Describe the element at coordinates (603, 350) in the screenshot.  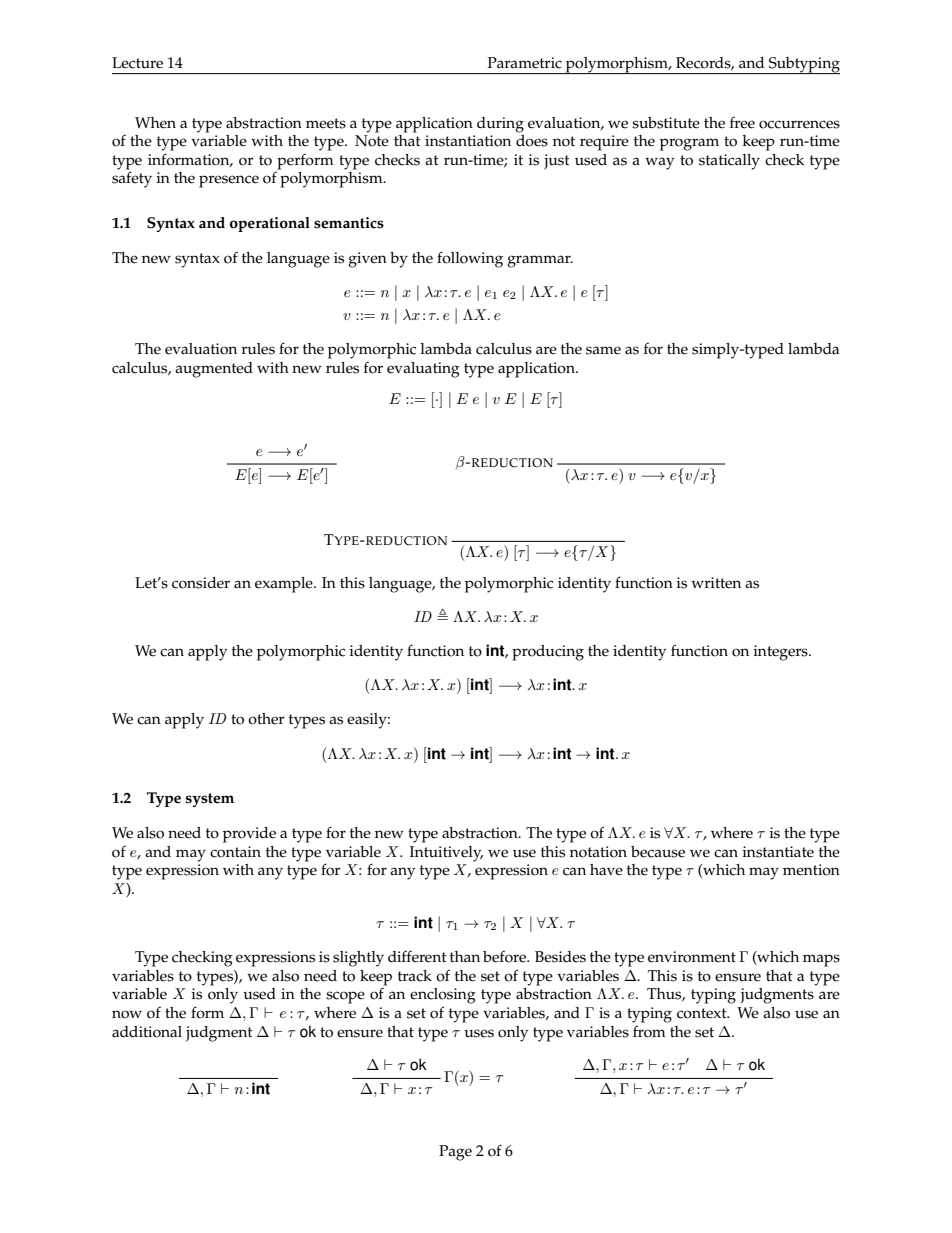
I see `same` at that location.
